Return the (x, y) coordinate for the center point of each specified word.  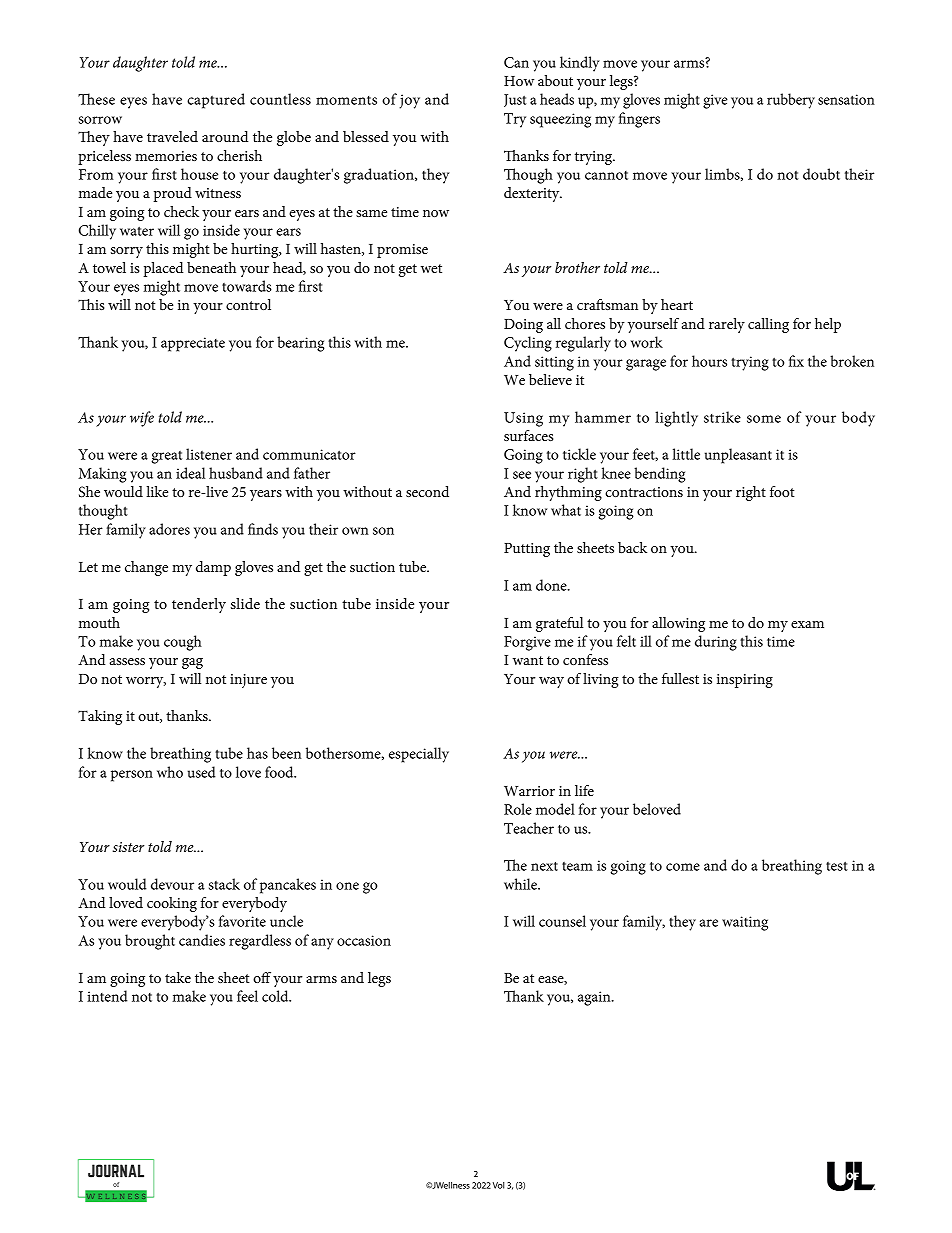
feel (247, 996)
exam (807, 624)
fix (796, 361)
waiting (745, 923)
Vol (498, 1185)
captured (216, 101)
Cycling (528, 344)
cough (183, 643)
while (521, 884)
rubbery (791, 101)
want (528, 660)
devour (172, 884)
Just (515, 100)
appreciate (193, 344)
